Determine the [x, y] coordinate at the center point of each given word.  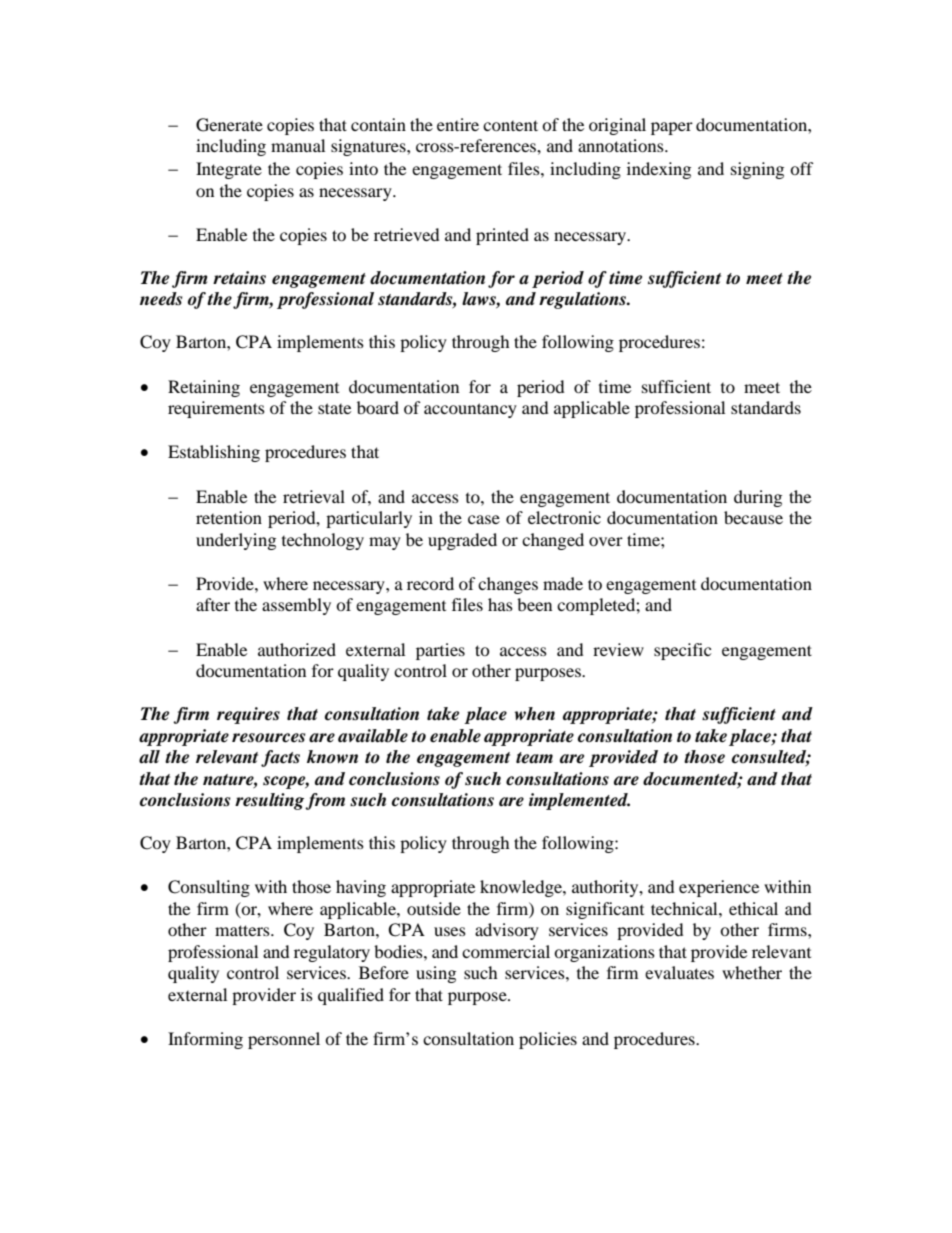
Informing [205, 1040]
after [213, 604]
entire [458, 124]
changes [508, 585]
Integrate [229, 170]
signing [757, 170]
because [753, 517]
